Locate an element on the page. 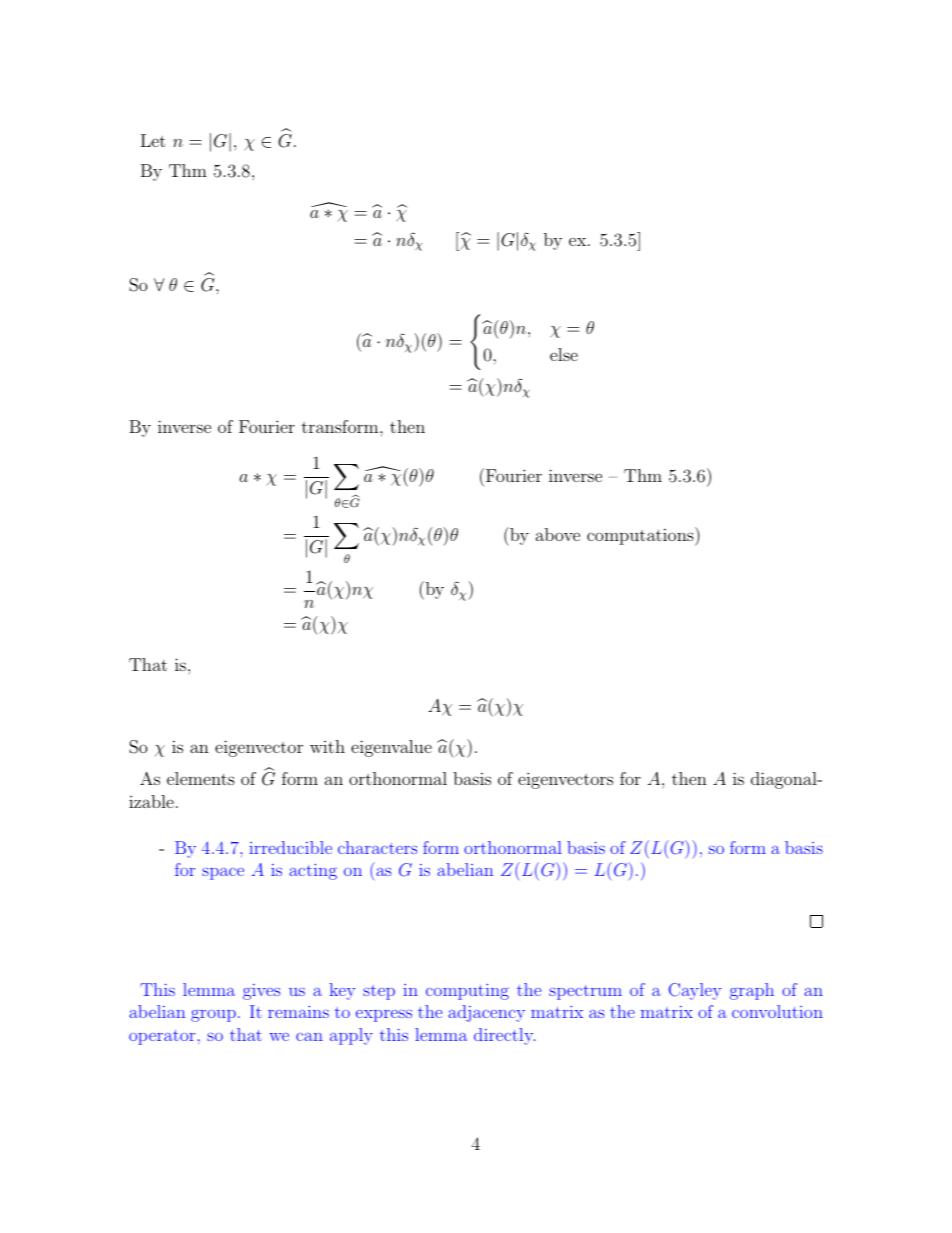 The image size is (952, 1233). computations is located at coordinates (641, 536).
